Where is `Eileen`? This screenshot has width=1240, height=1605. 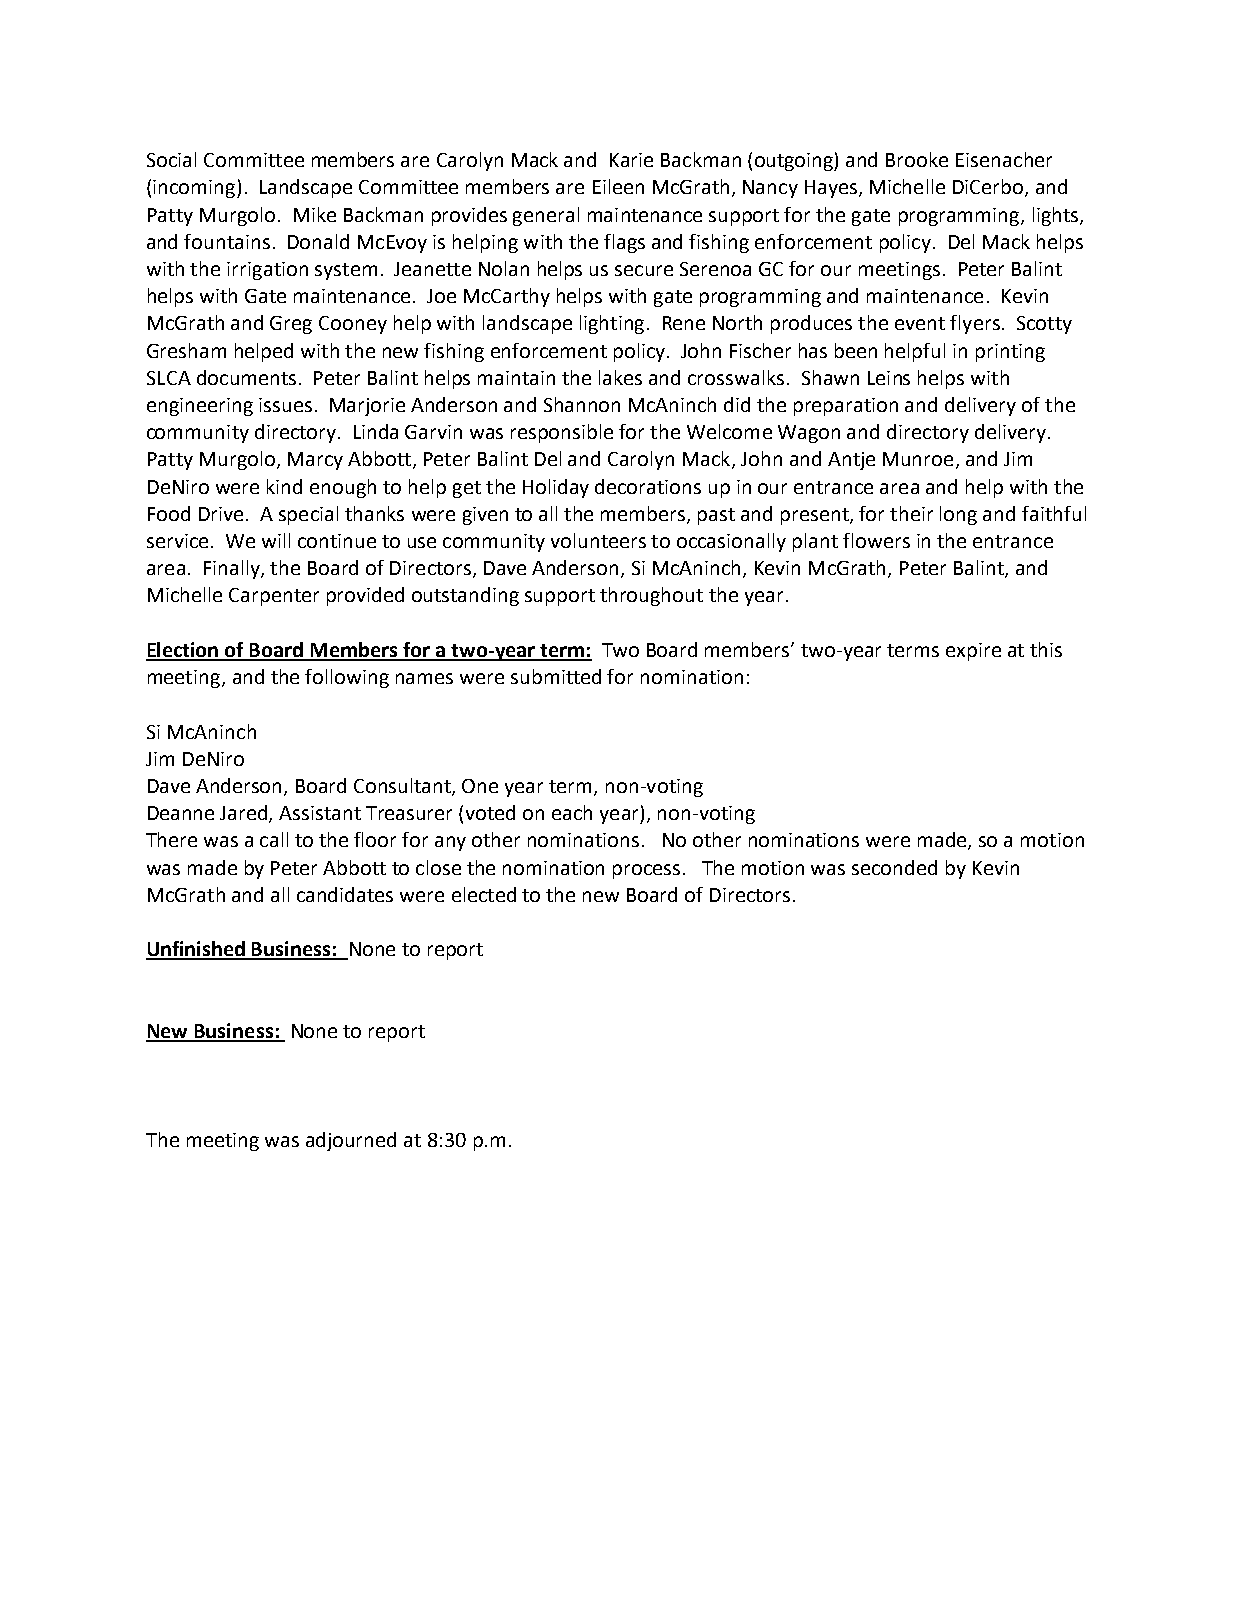 Eileen is located at coordinates (618, 186).
